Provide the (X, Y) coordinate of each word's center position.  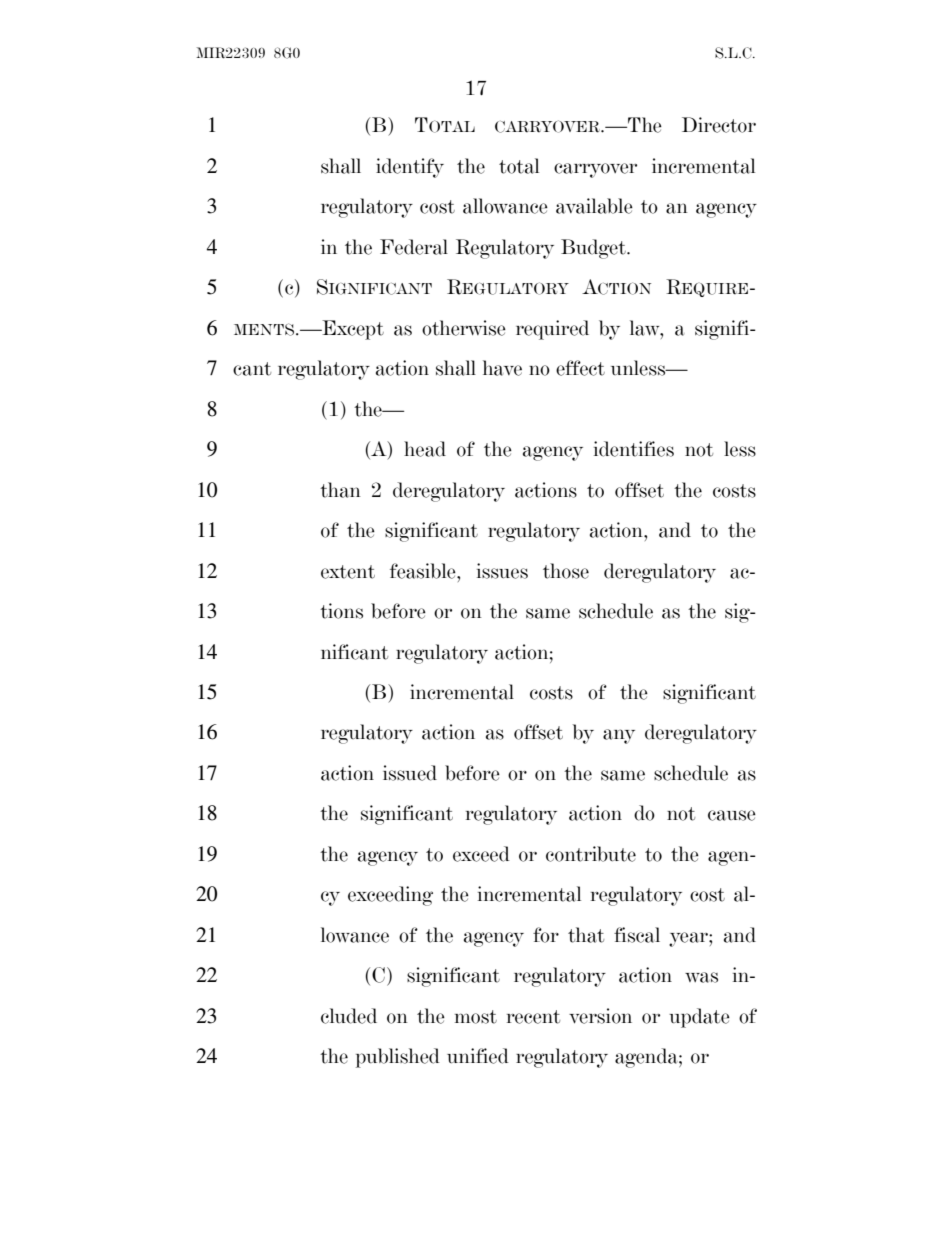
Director (719, 125)
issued (410, 773)
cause (732, 815)
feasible (424, 571)
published (398, 1058)
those (566, 571)
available (594, 206)
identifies (634, 449)
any (619, 736)
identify (410, 168)
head (425, 449)
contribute (591, 854)
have (502, 368)
